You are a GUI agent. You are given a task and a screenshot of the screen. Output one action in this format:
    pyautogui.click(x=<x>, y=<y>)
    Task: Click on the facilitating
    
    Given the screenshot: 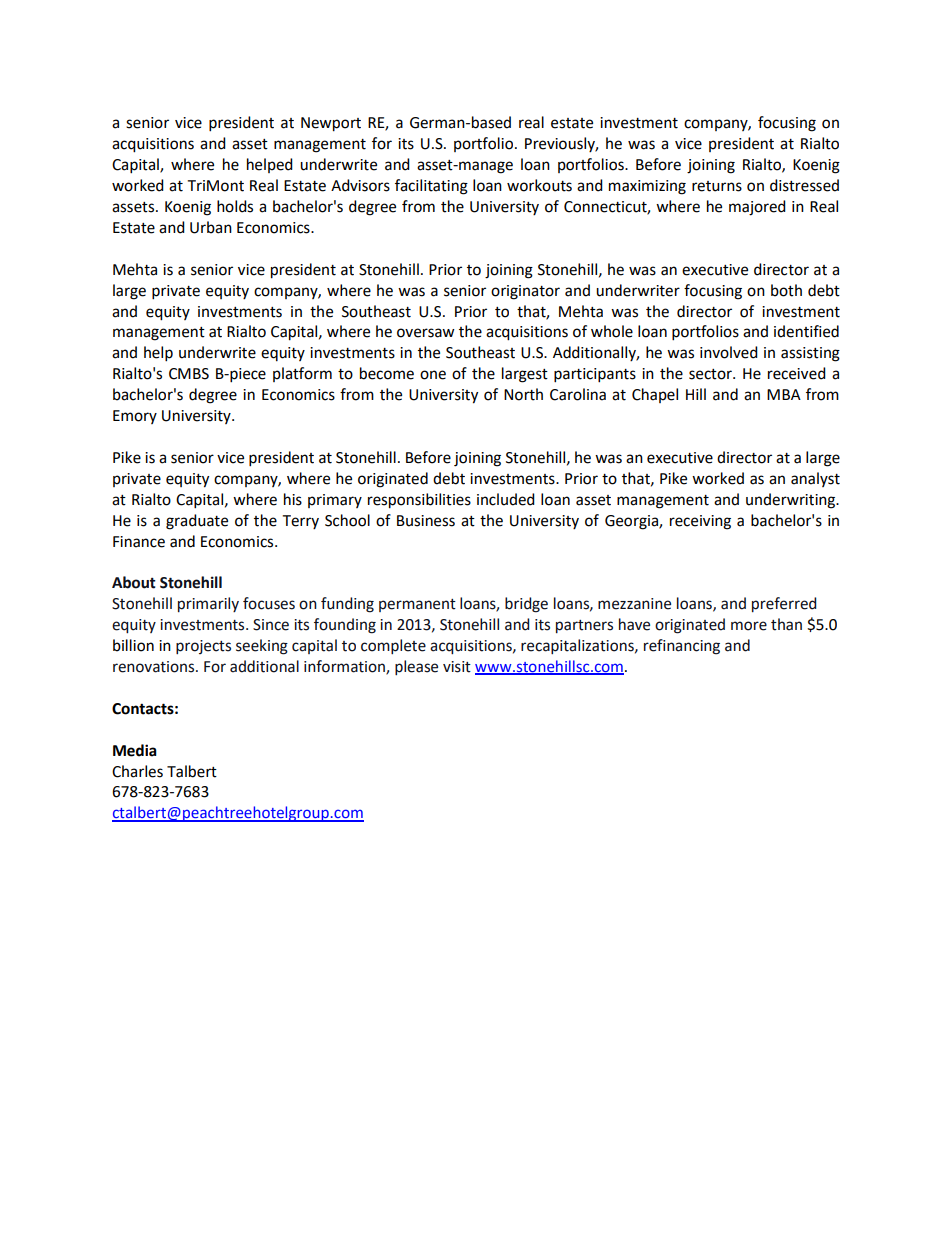 What is the action you would take?
    pyautogui.click(x=431, y=187)
